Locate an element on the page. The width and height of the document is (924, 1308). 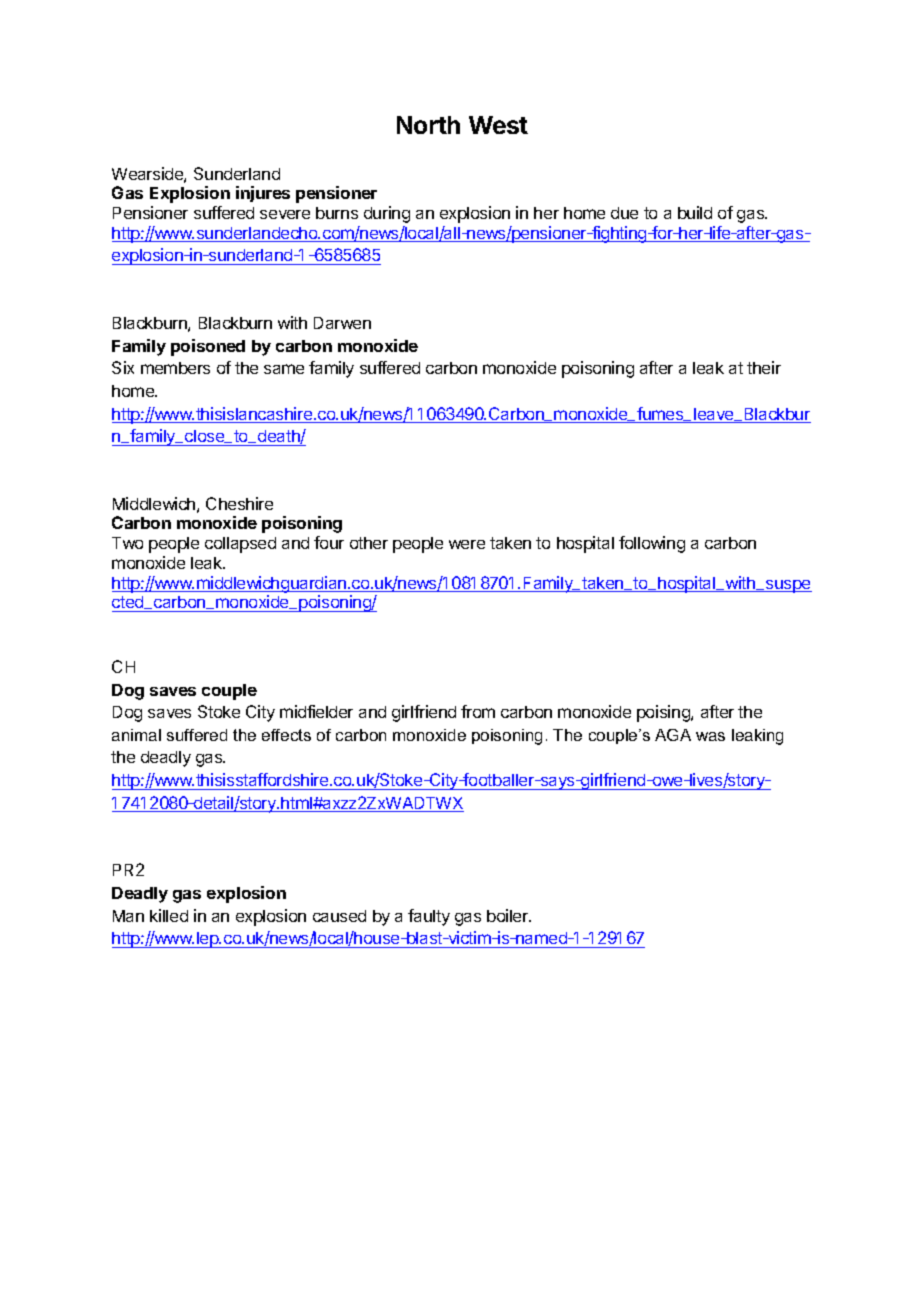
injures is located at coordinates (263, 194).
